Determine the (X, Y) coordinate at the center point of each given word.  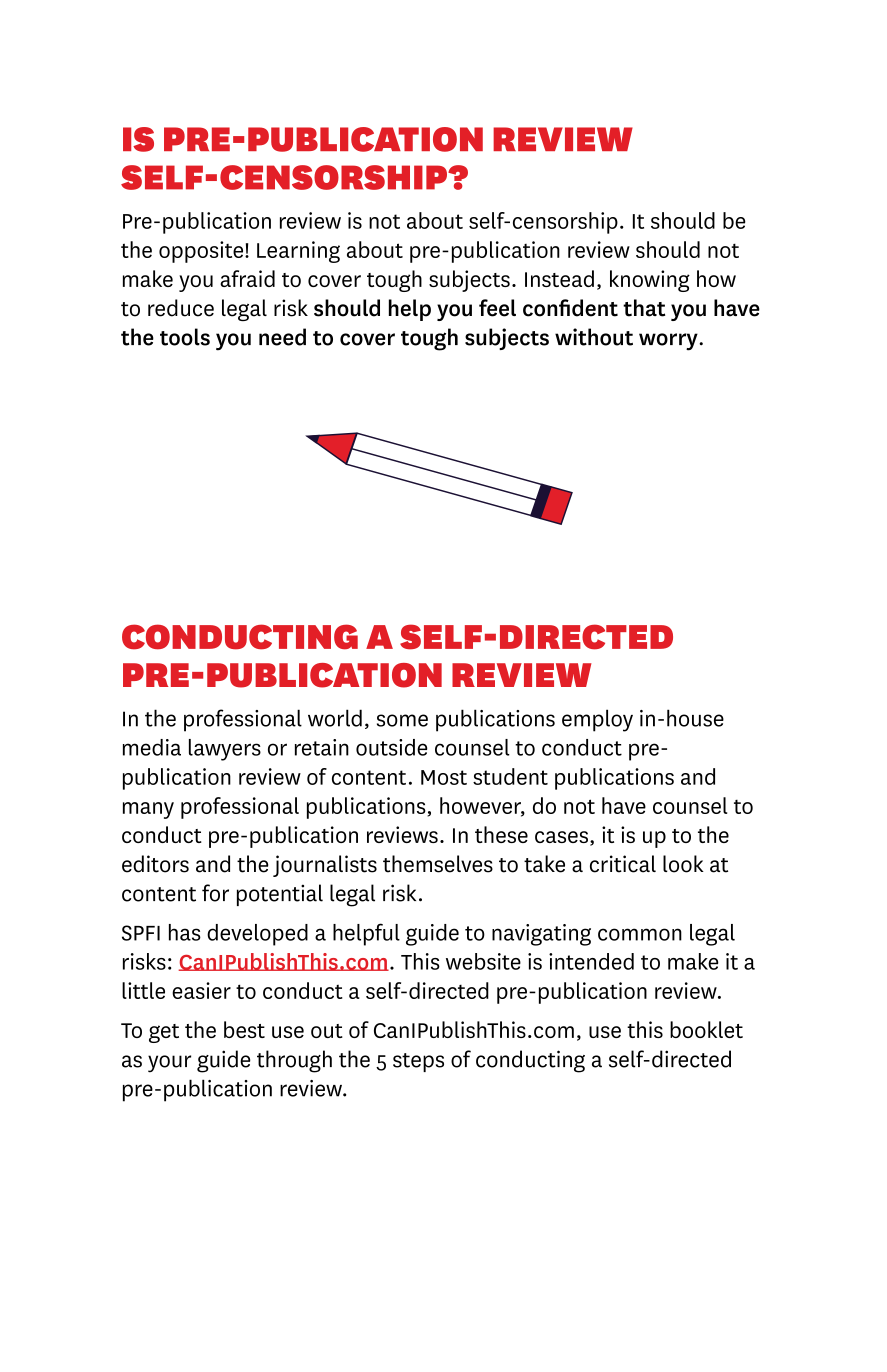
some (402, 720)
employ (597, 720)
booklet (706, 1029)
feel (497, 308)
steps (418, 1062)
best (244, 1029)
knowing (650, 281)
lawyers (225, 750)
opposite (202, 252)
